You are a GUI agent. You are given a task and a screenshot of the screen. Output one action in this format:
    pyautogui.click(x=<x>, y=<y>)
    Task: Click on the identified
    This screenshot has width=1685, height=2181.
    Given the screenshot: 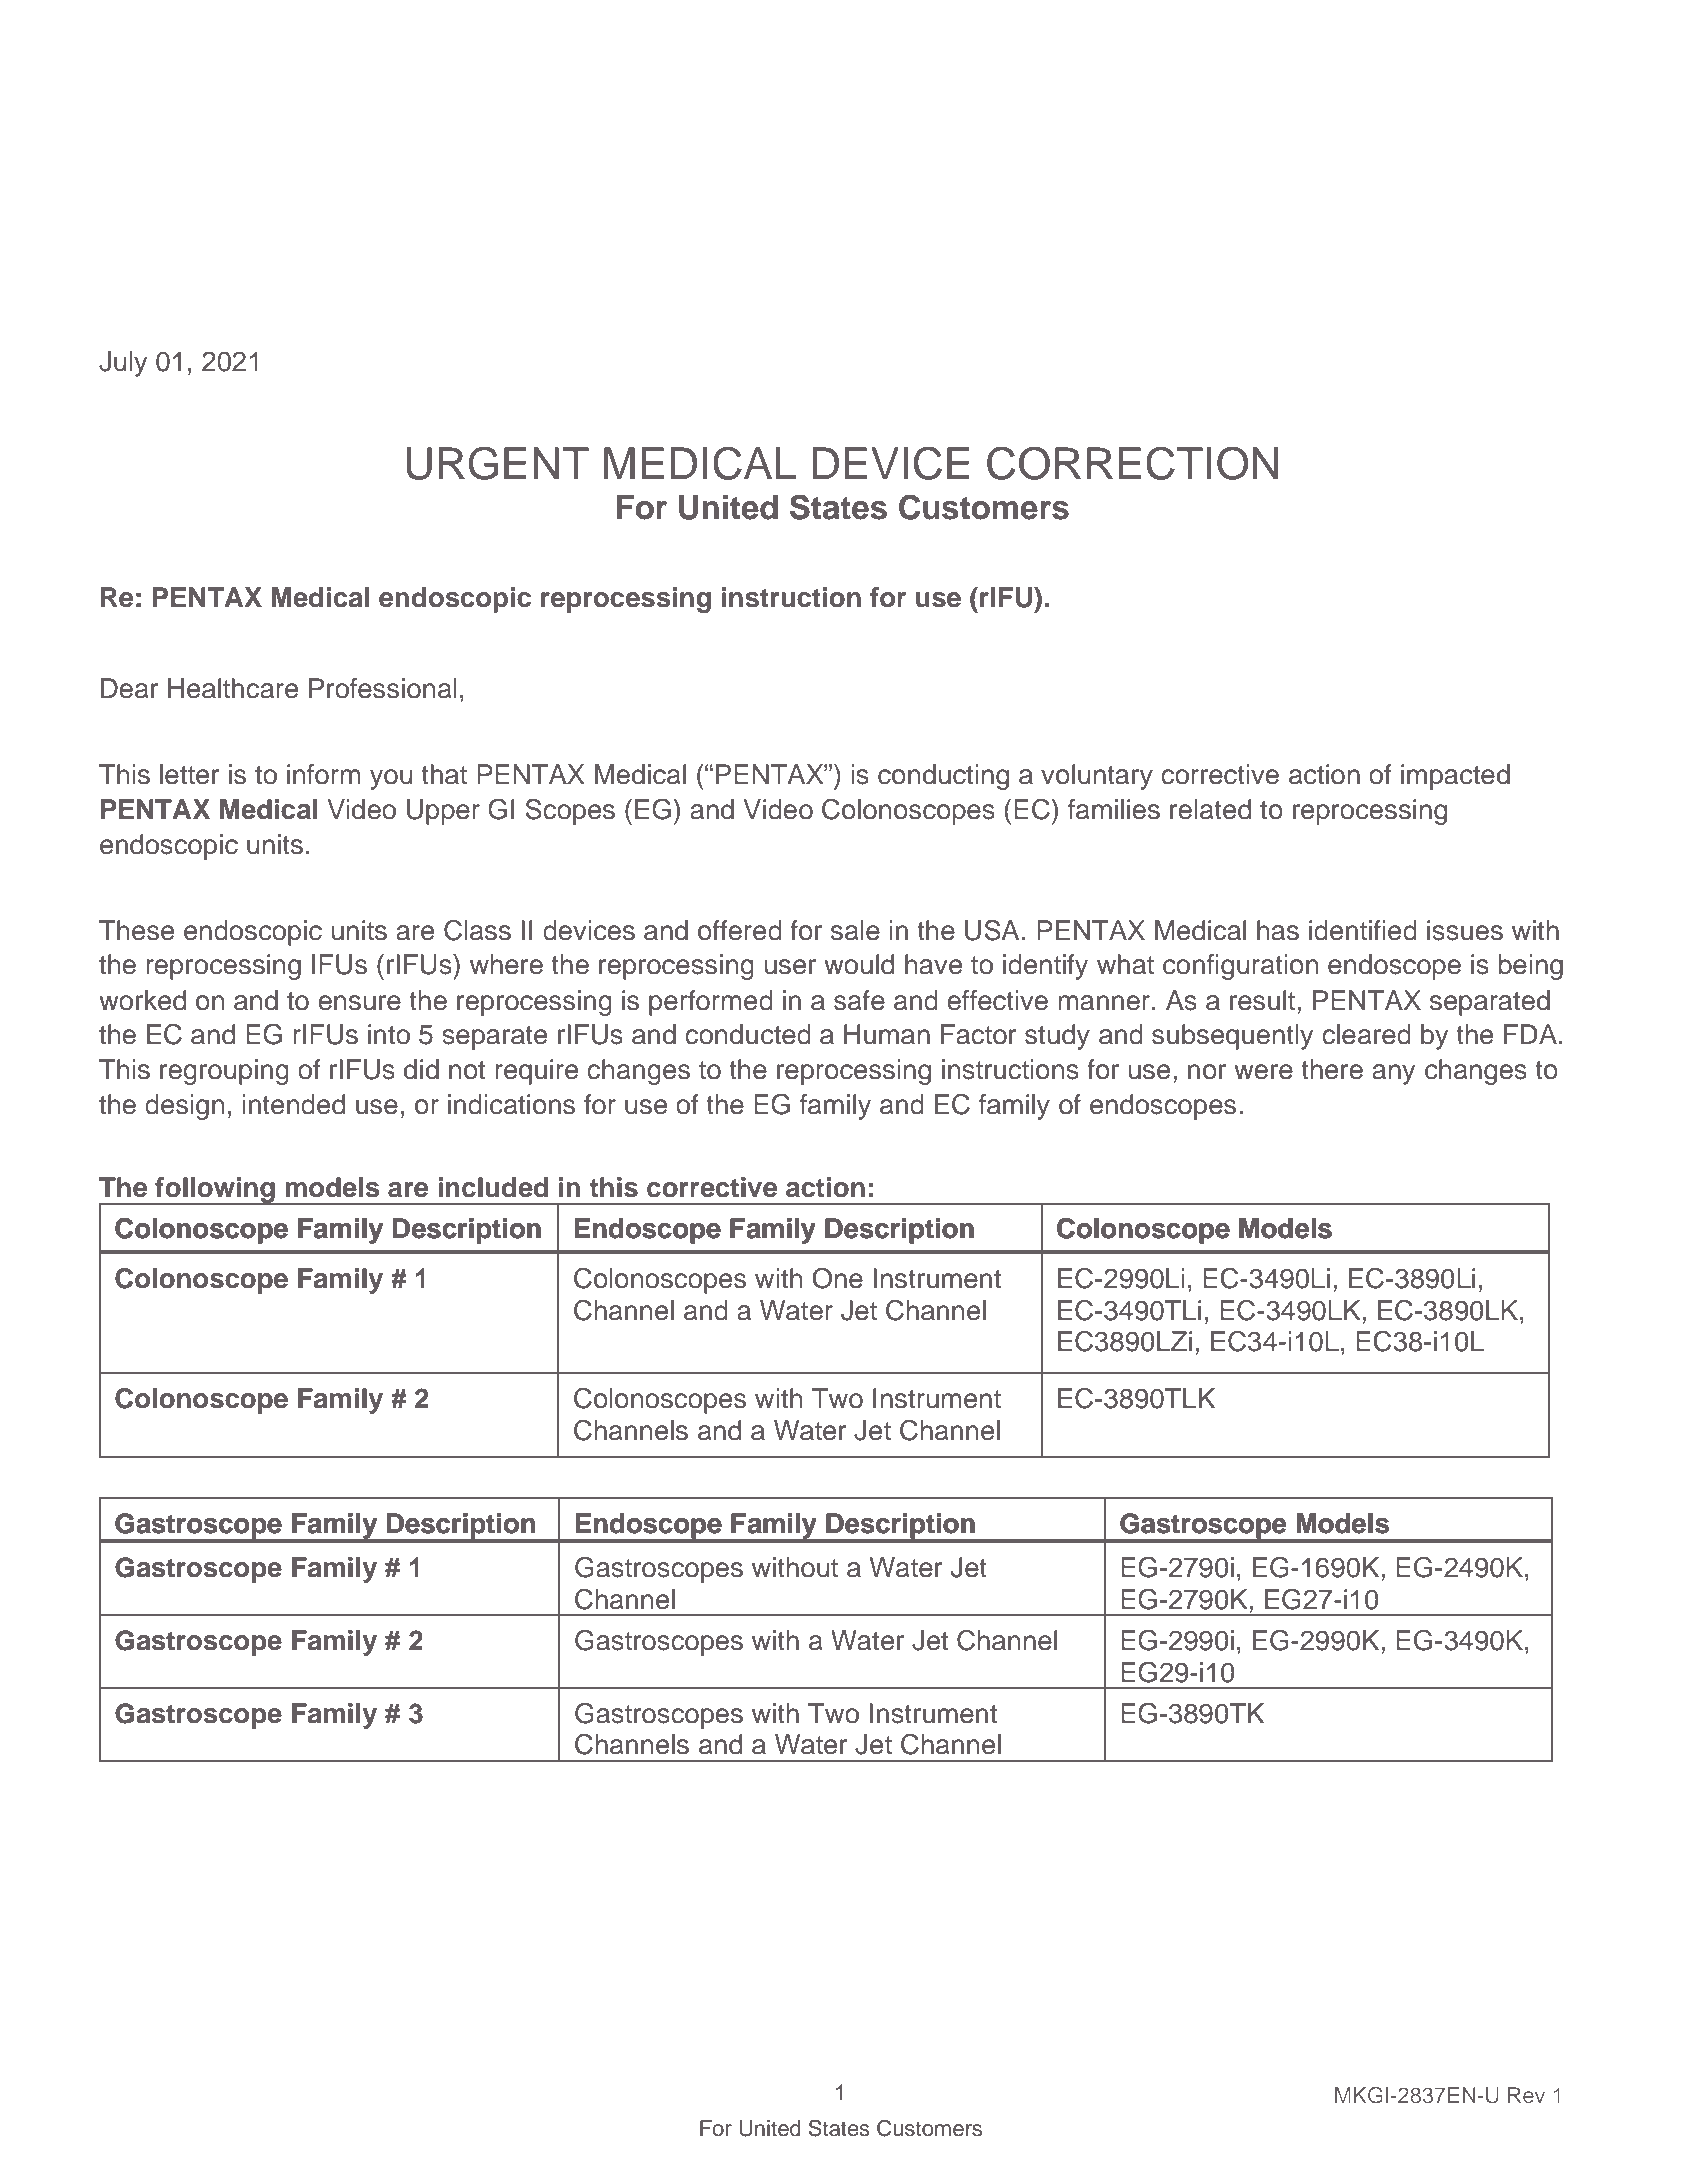 What is the action you would take?
    pyautogui.click(x=1363, y=930)
